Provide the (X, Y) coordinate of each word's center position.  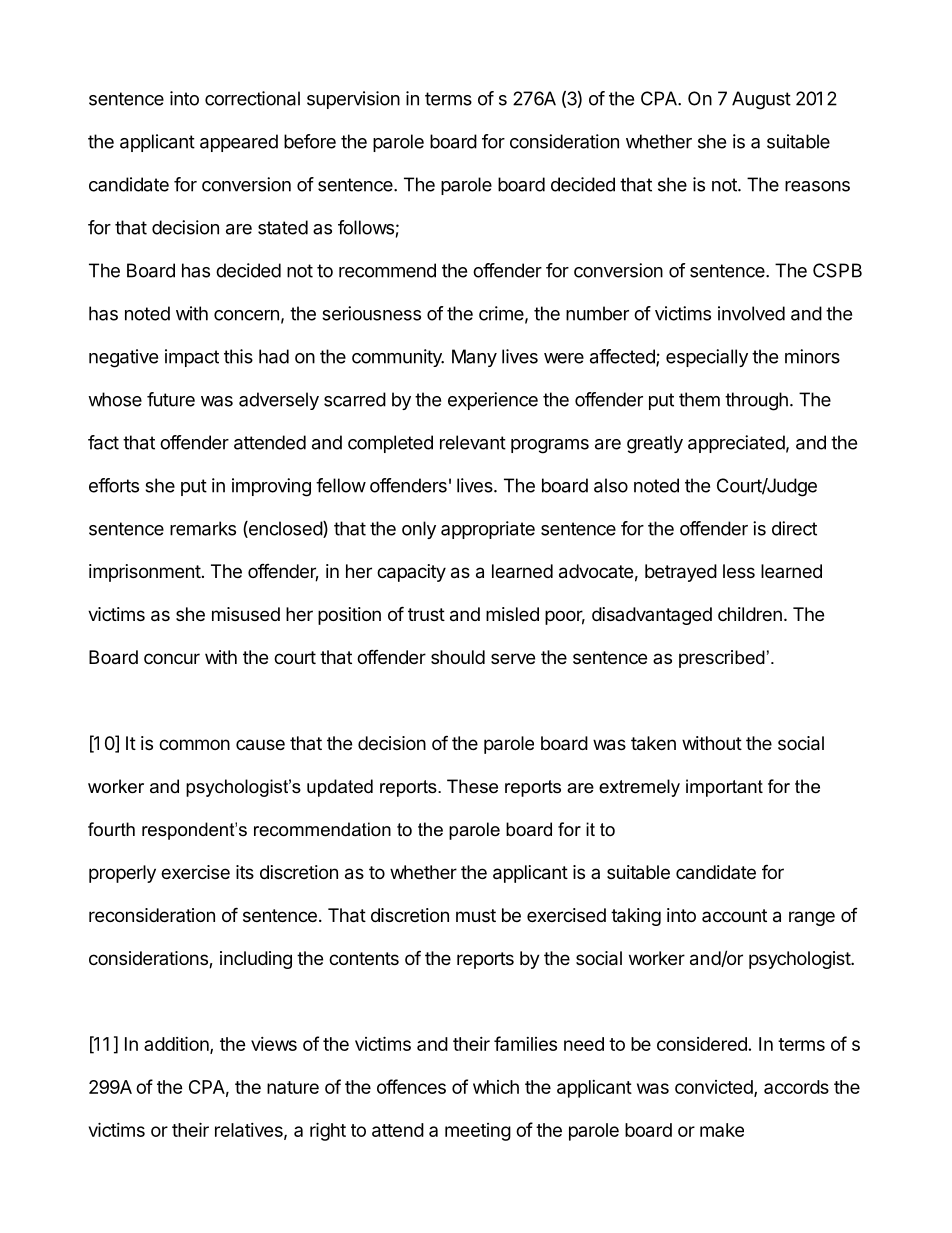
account (734, 915)
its (245, 872)
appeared (239, 143)
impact (192, 358)
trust (426, 614)
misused (246, 614)
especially (707, 358)
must (476, 915)
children (750, 614)
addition (177, 1045)
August (761, 100)
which (496, 1087)
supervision (353, 100)
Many (474, 358)
